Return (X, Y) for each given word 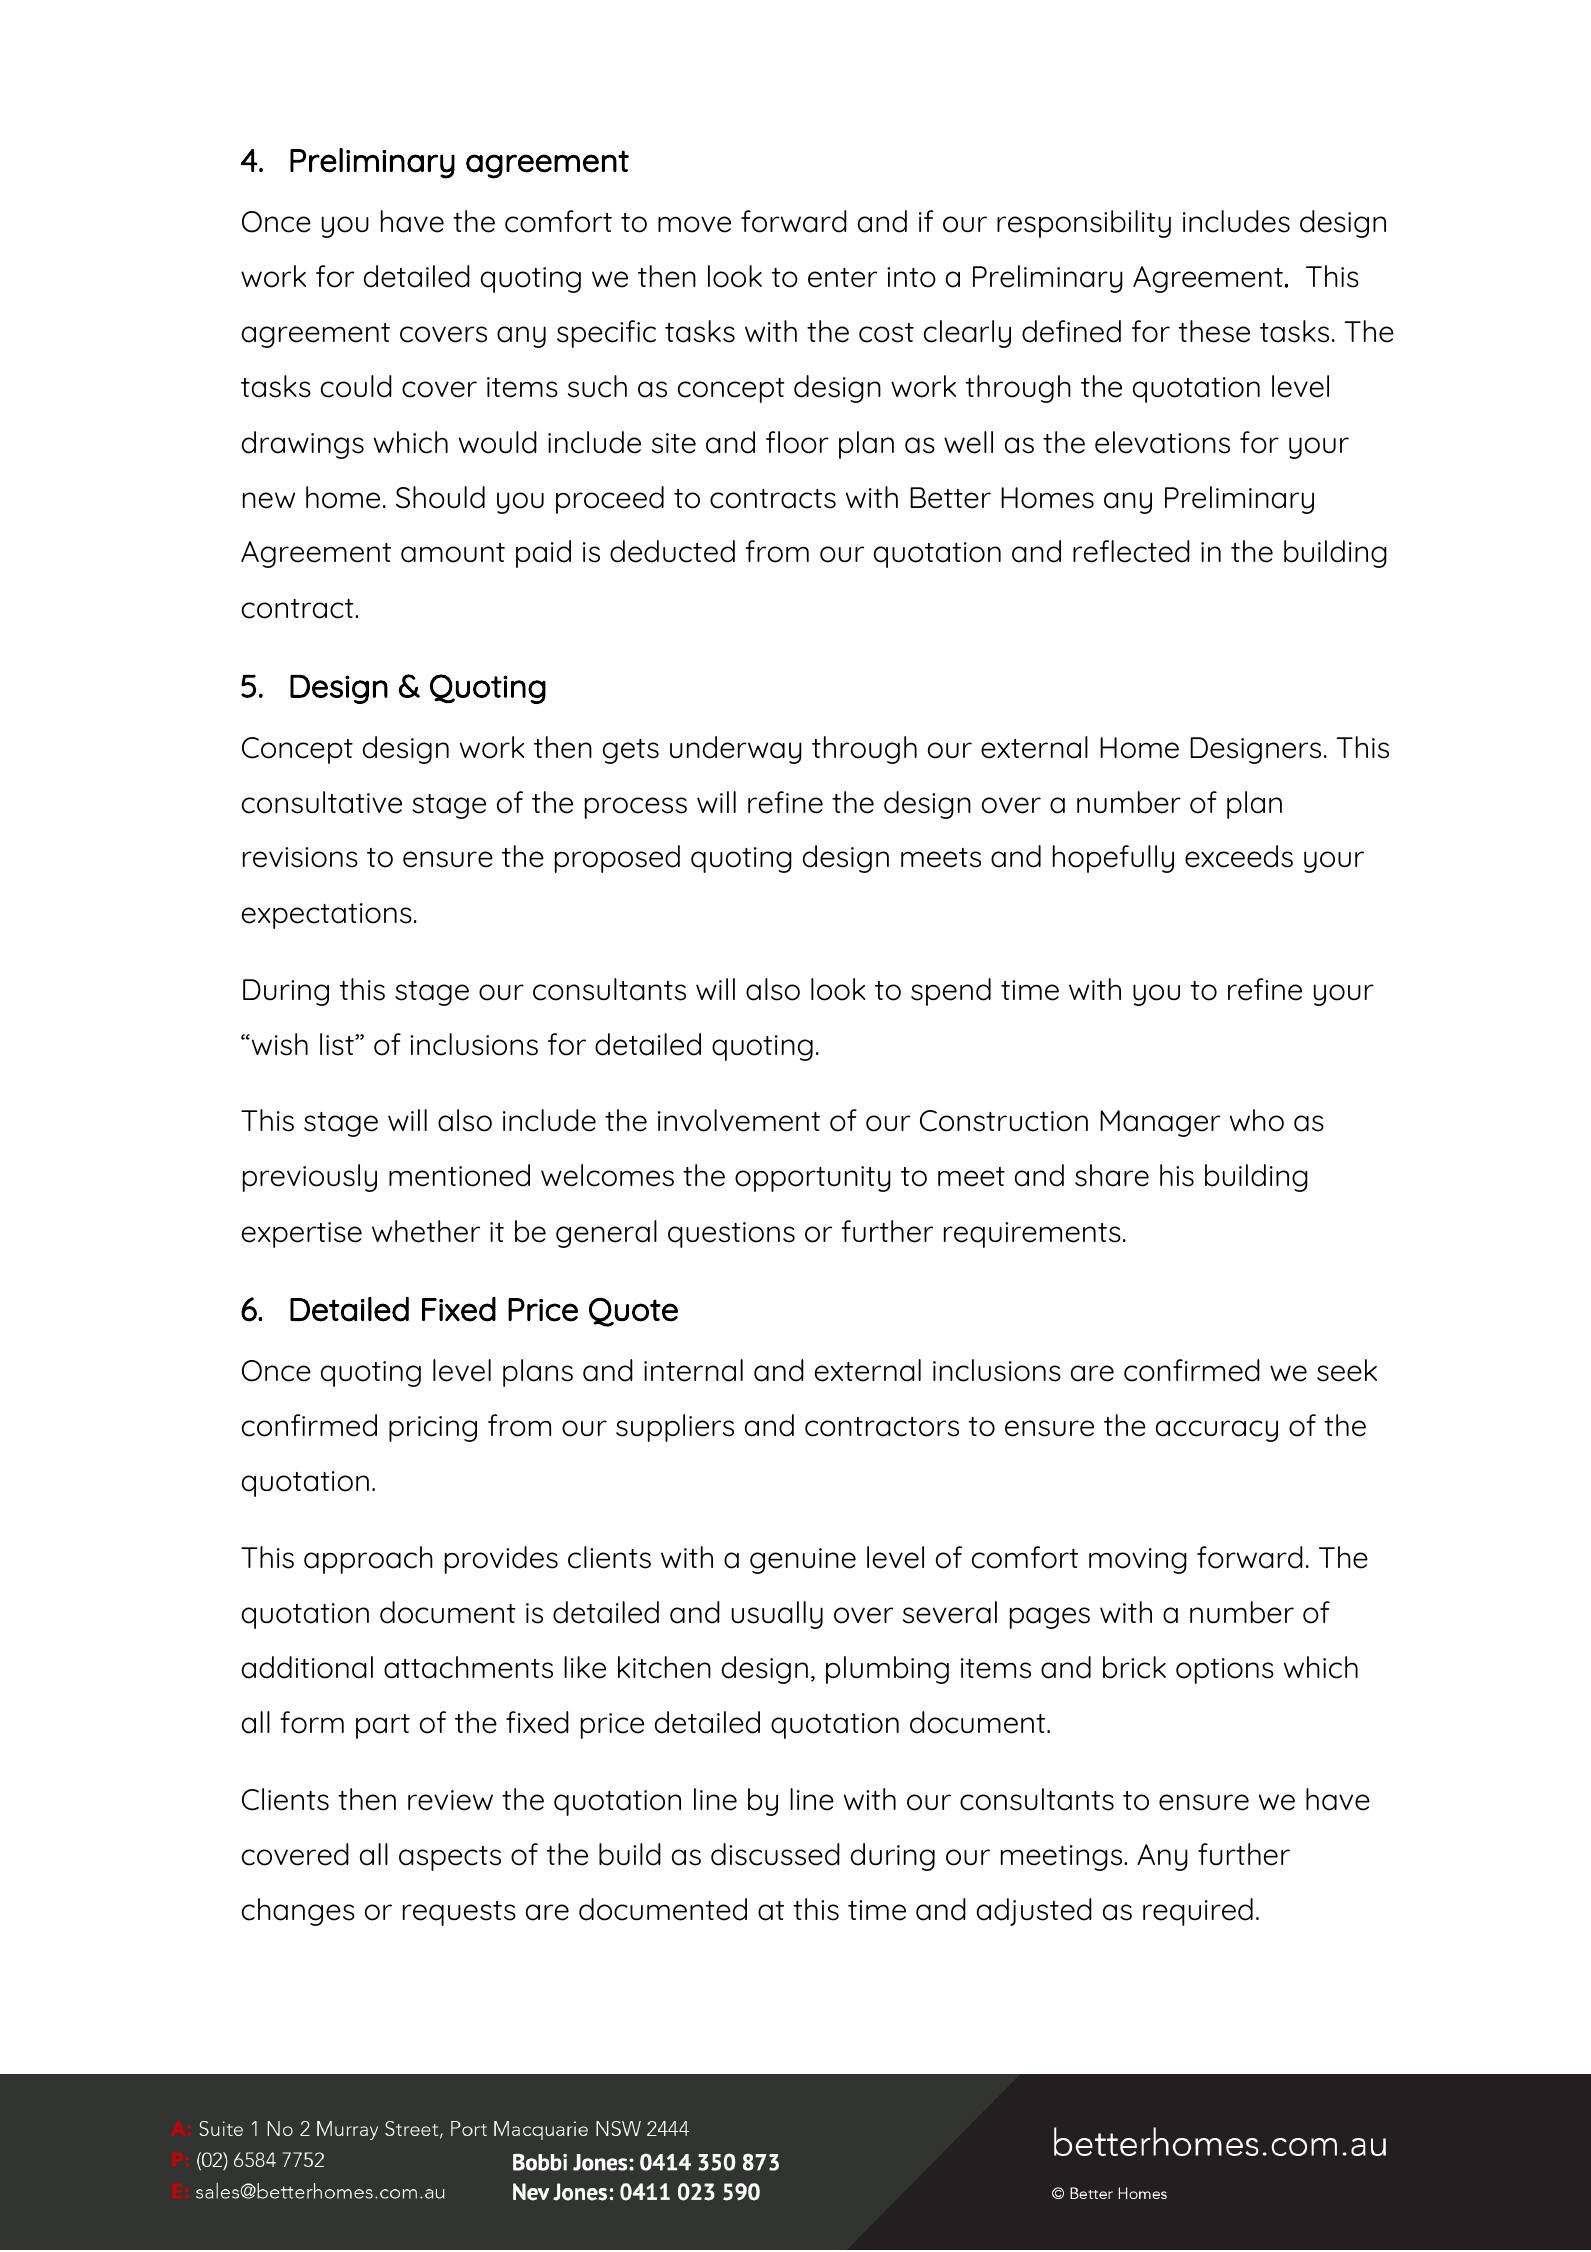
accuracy (1217, 1431)
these (1214, 331)
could (356, 386)
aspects (450, 1858)
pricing (433, 1429)
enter (842, 278)
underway (736, 750)
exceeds (1239, 856)
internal (693, 1370)
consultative (322, 802)
